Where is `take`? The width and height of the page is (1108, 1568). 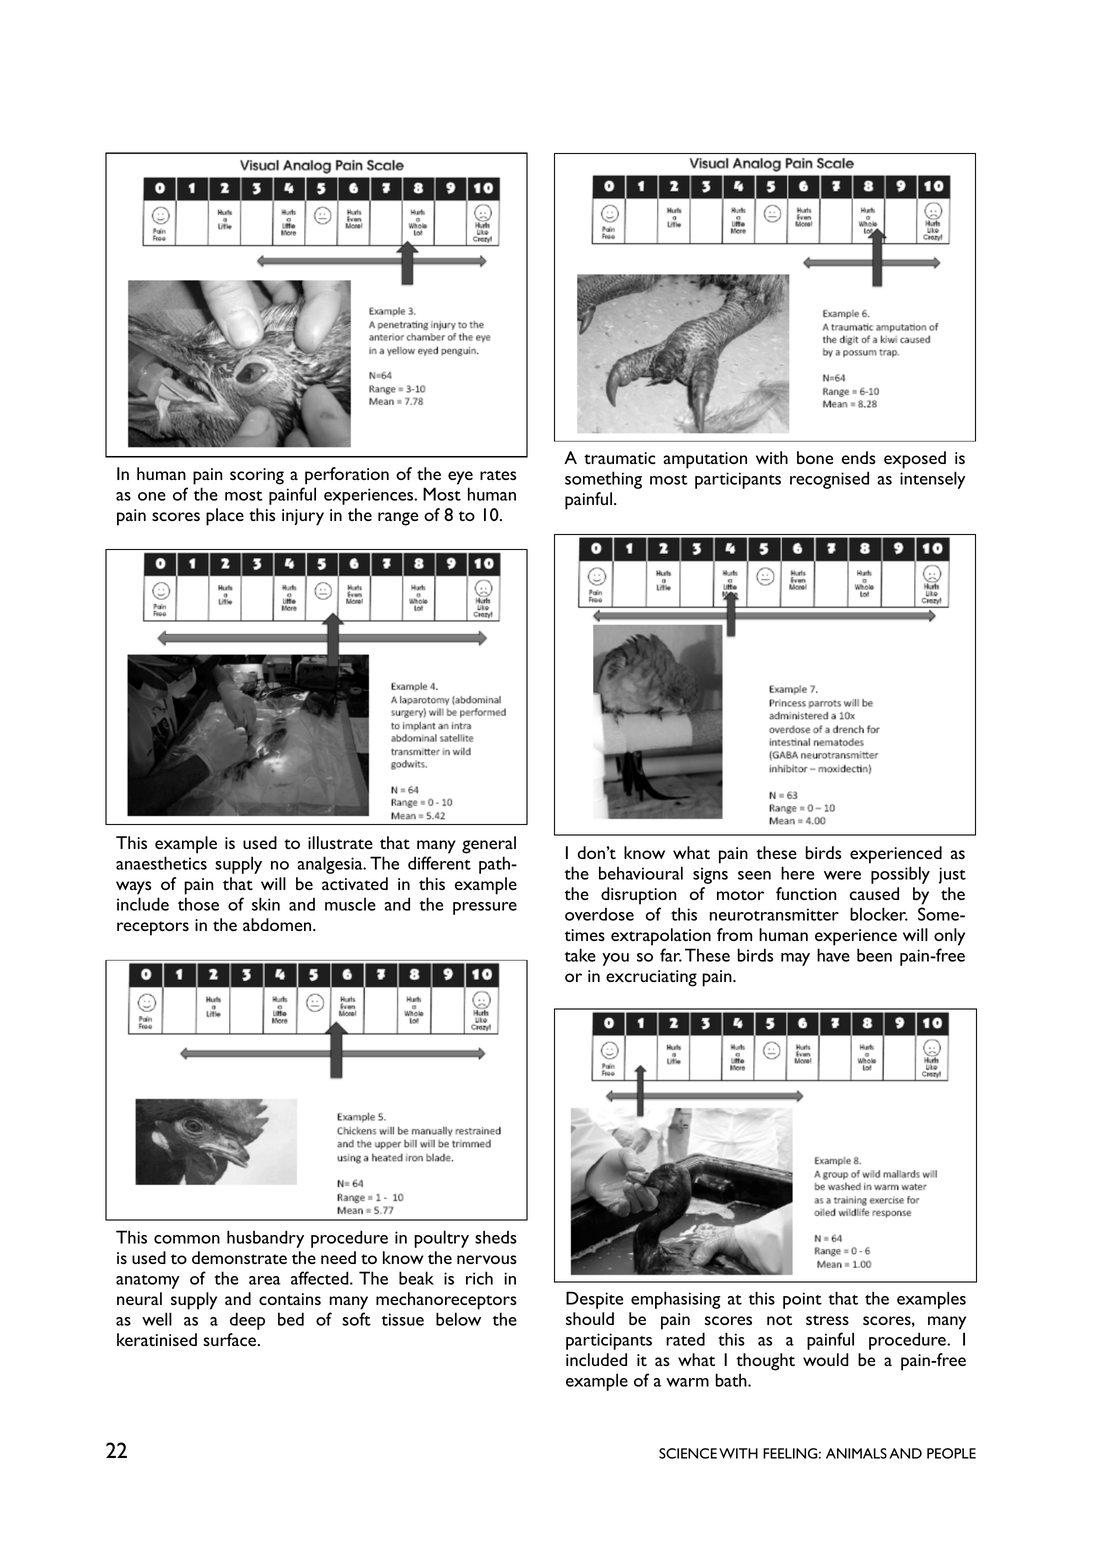
take is located at coordinates (580, 955).
